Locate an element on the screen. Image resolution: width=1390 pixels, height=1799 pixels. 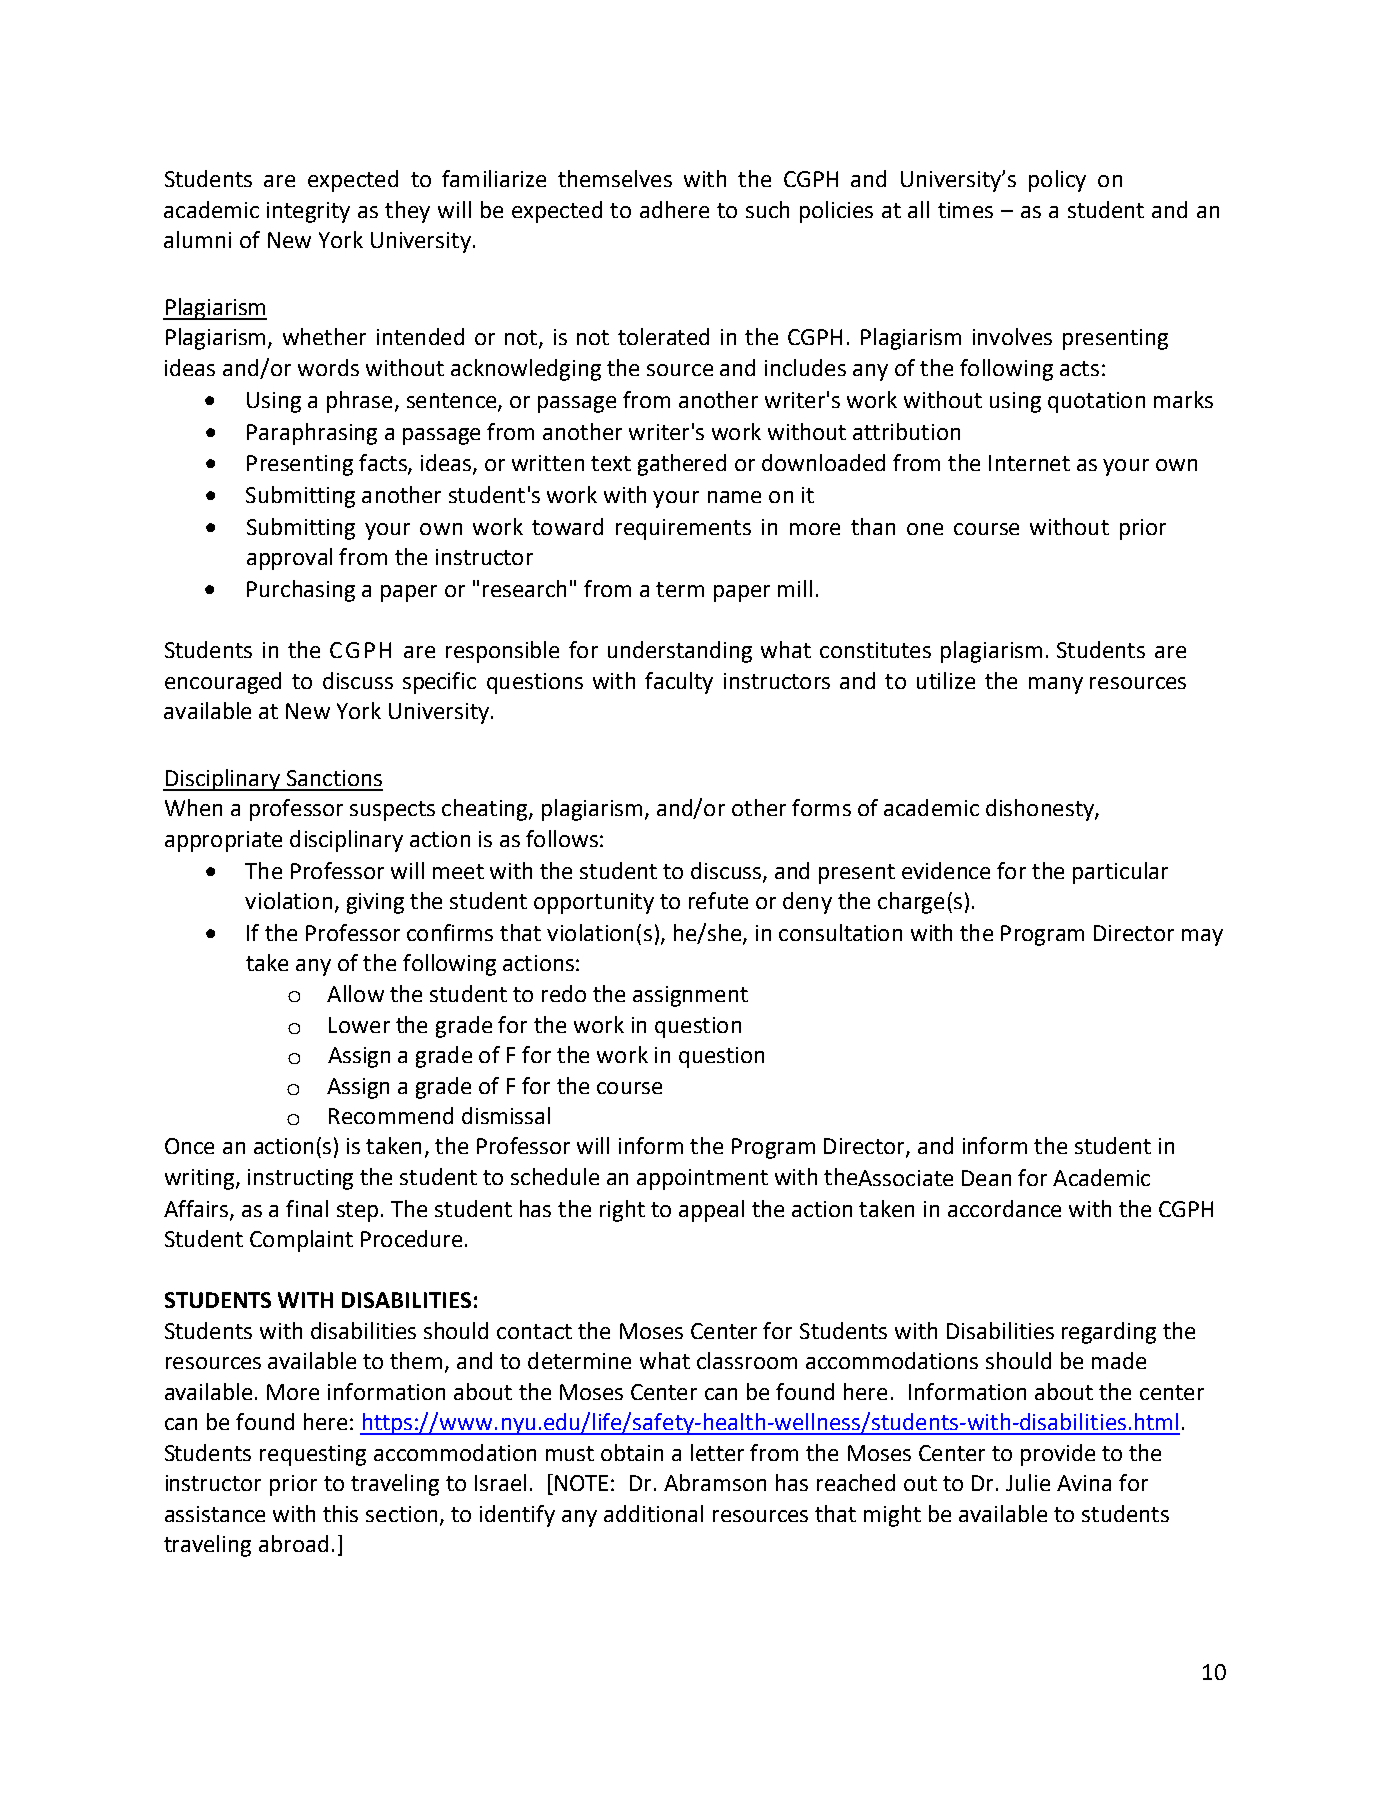
such is located at coordinates (767, 209).
